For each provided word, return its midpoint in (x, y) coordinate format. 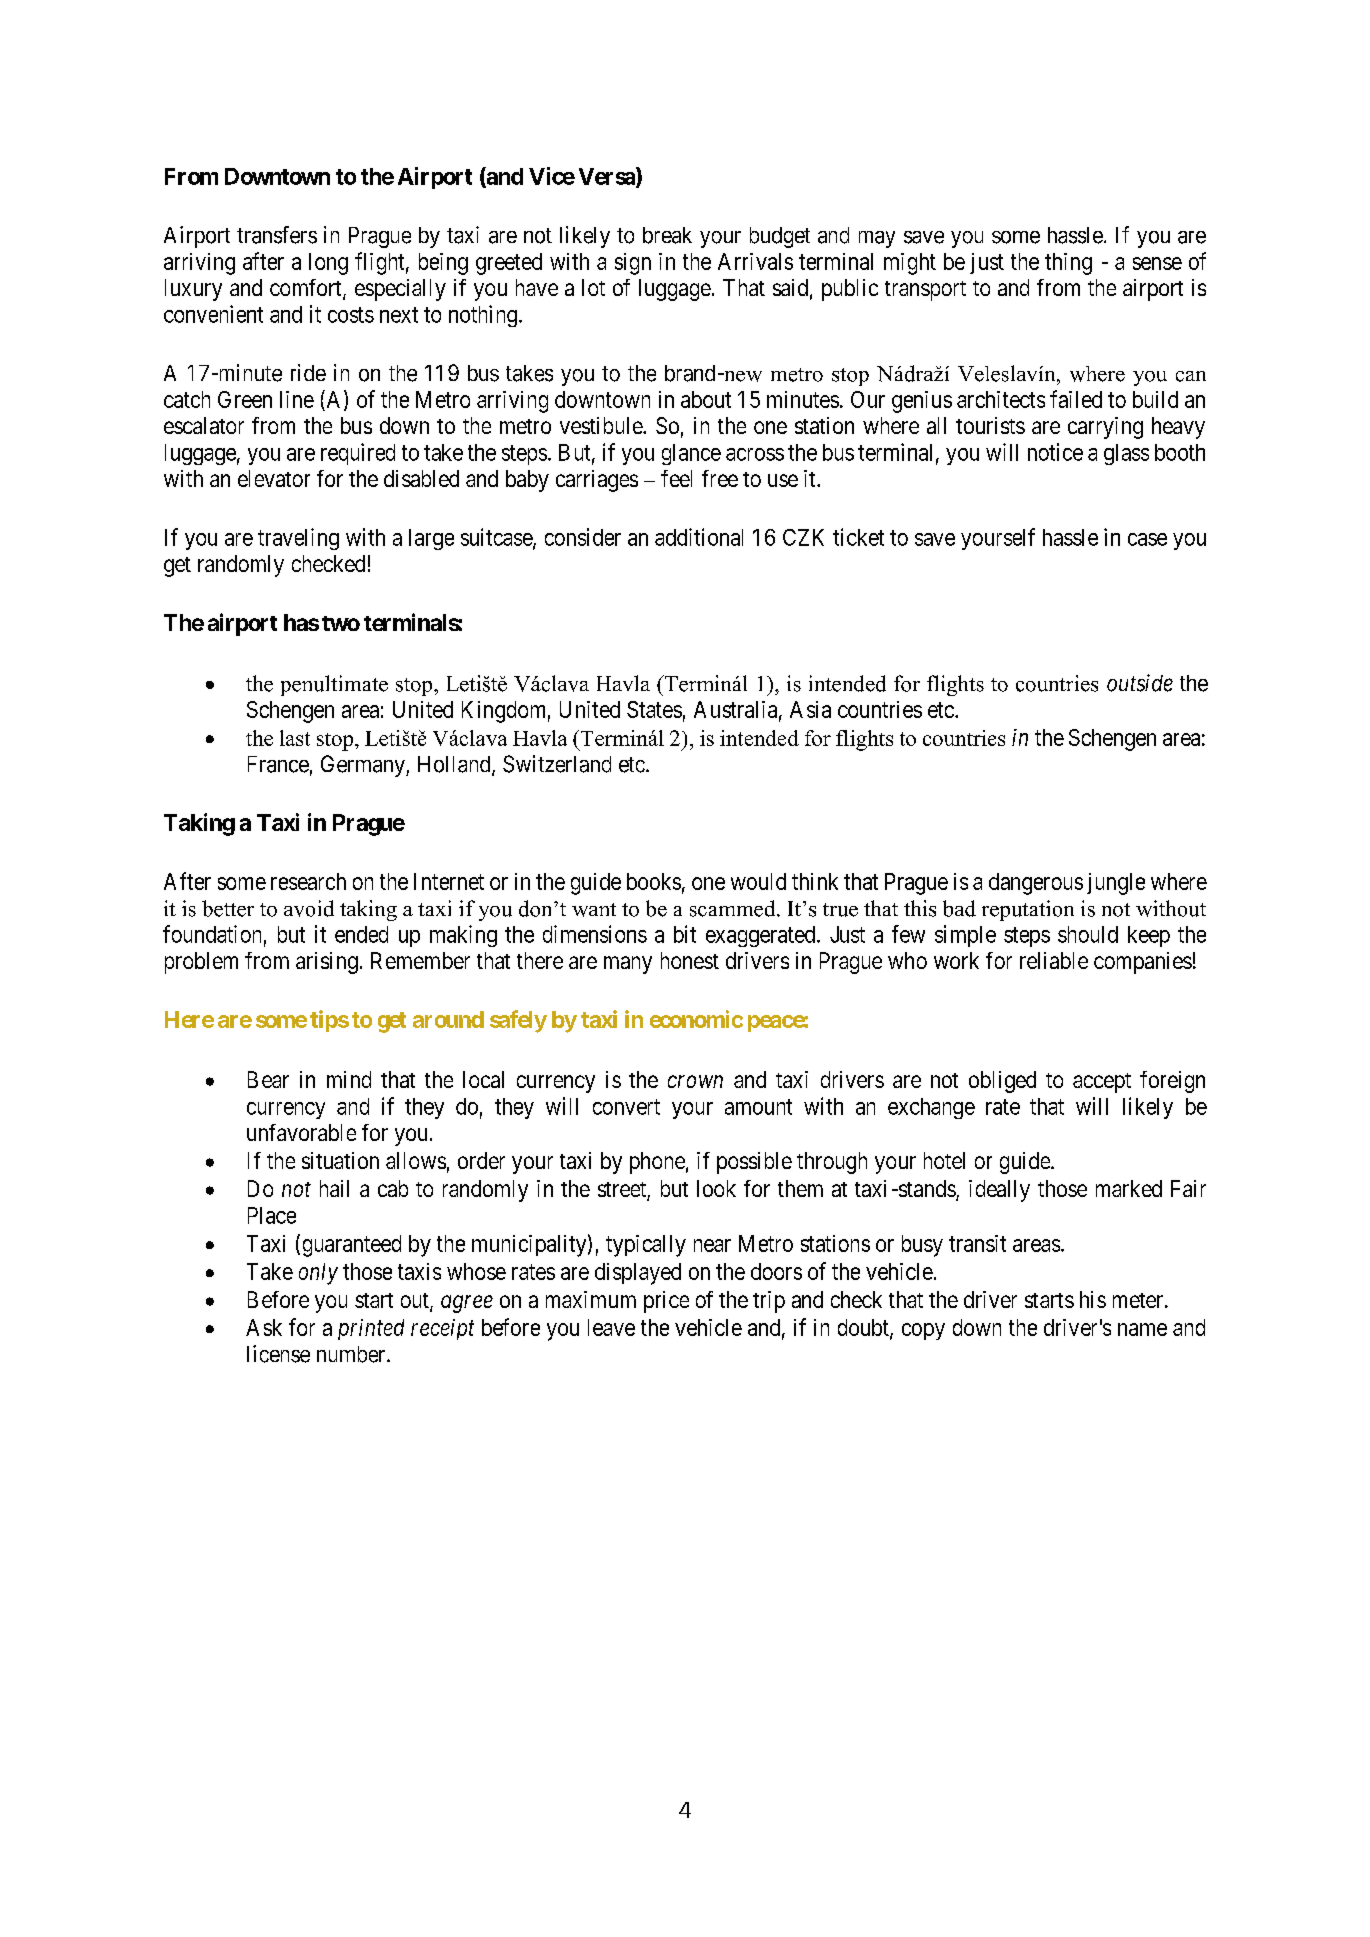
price (666, 1302)
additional (699, 537)
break (667, 235)
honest (690, 960)
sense (1157, 263)
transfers (277, 235)
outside (1140, 683)
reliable (1054, 960)
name (1142, 1329)
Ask (264, 1327)
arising (327, 963)
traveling (298, 539)
